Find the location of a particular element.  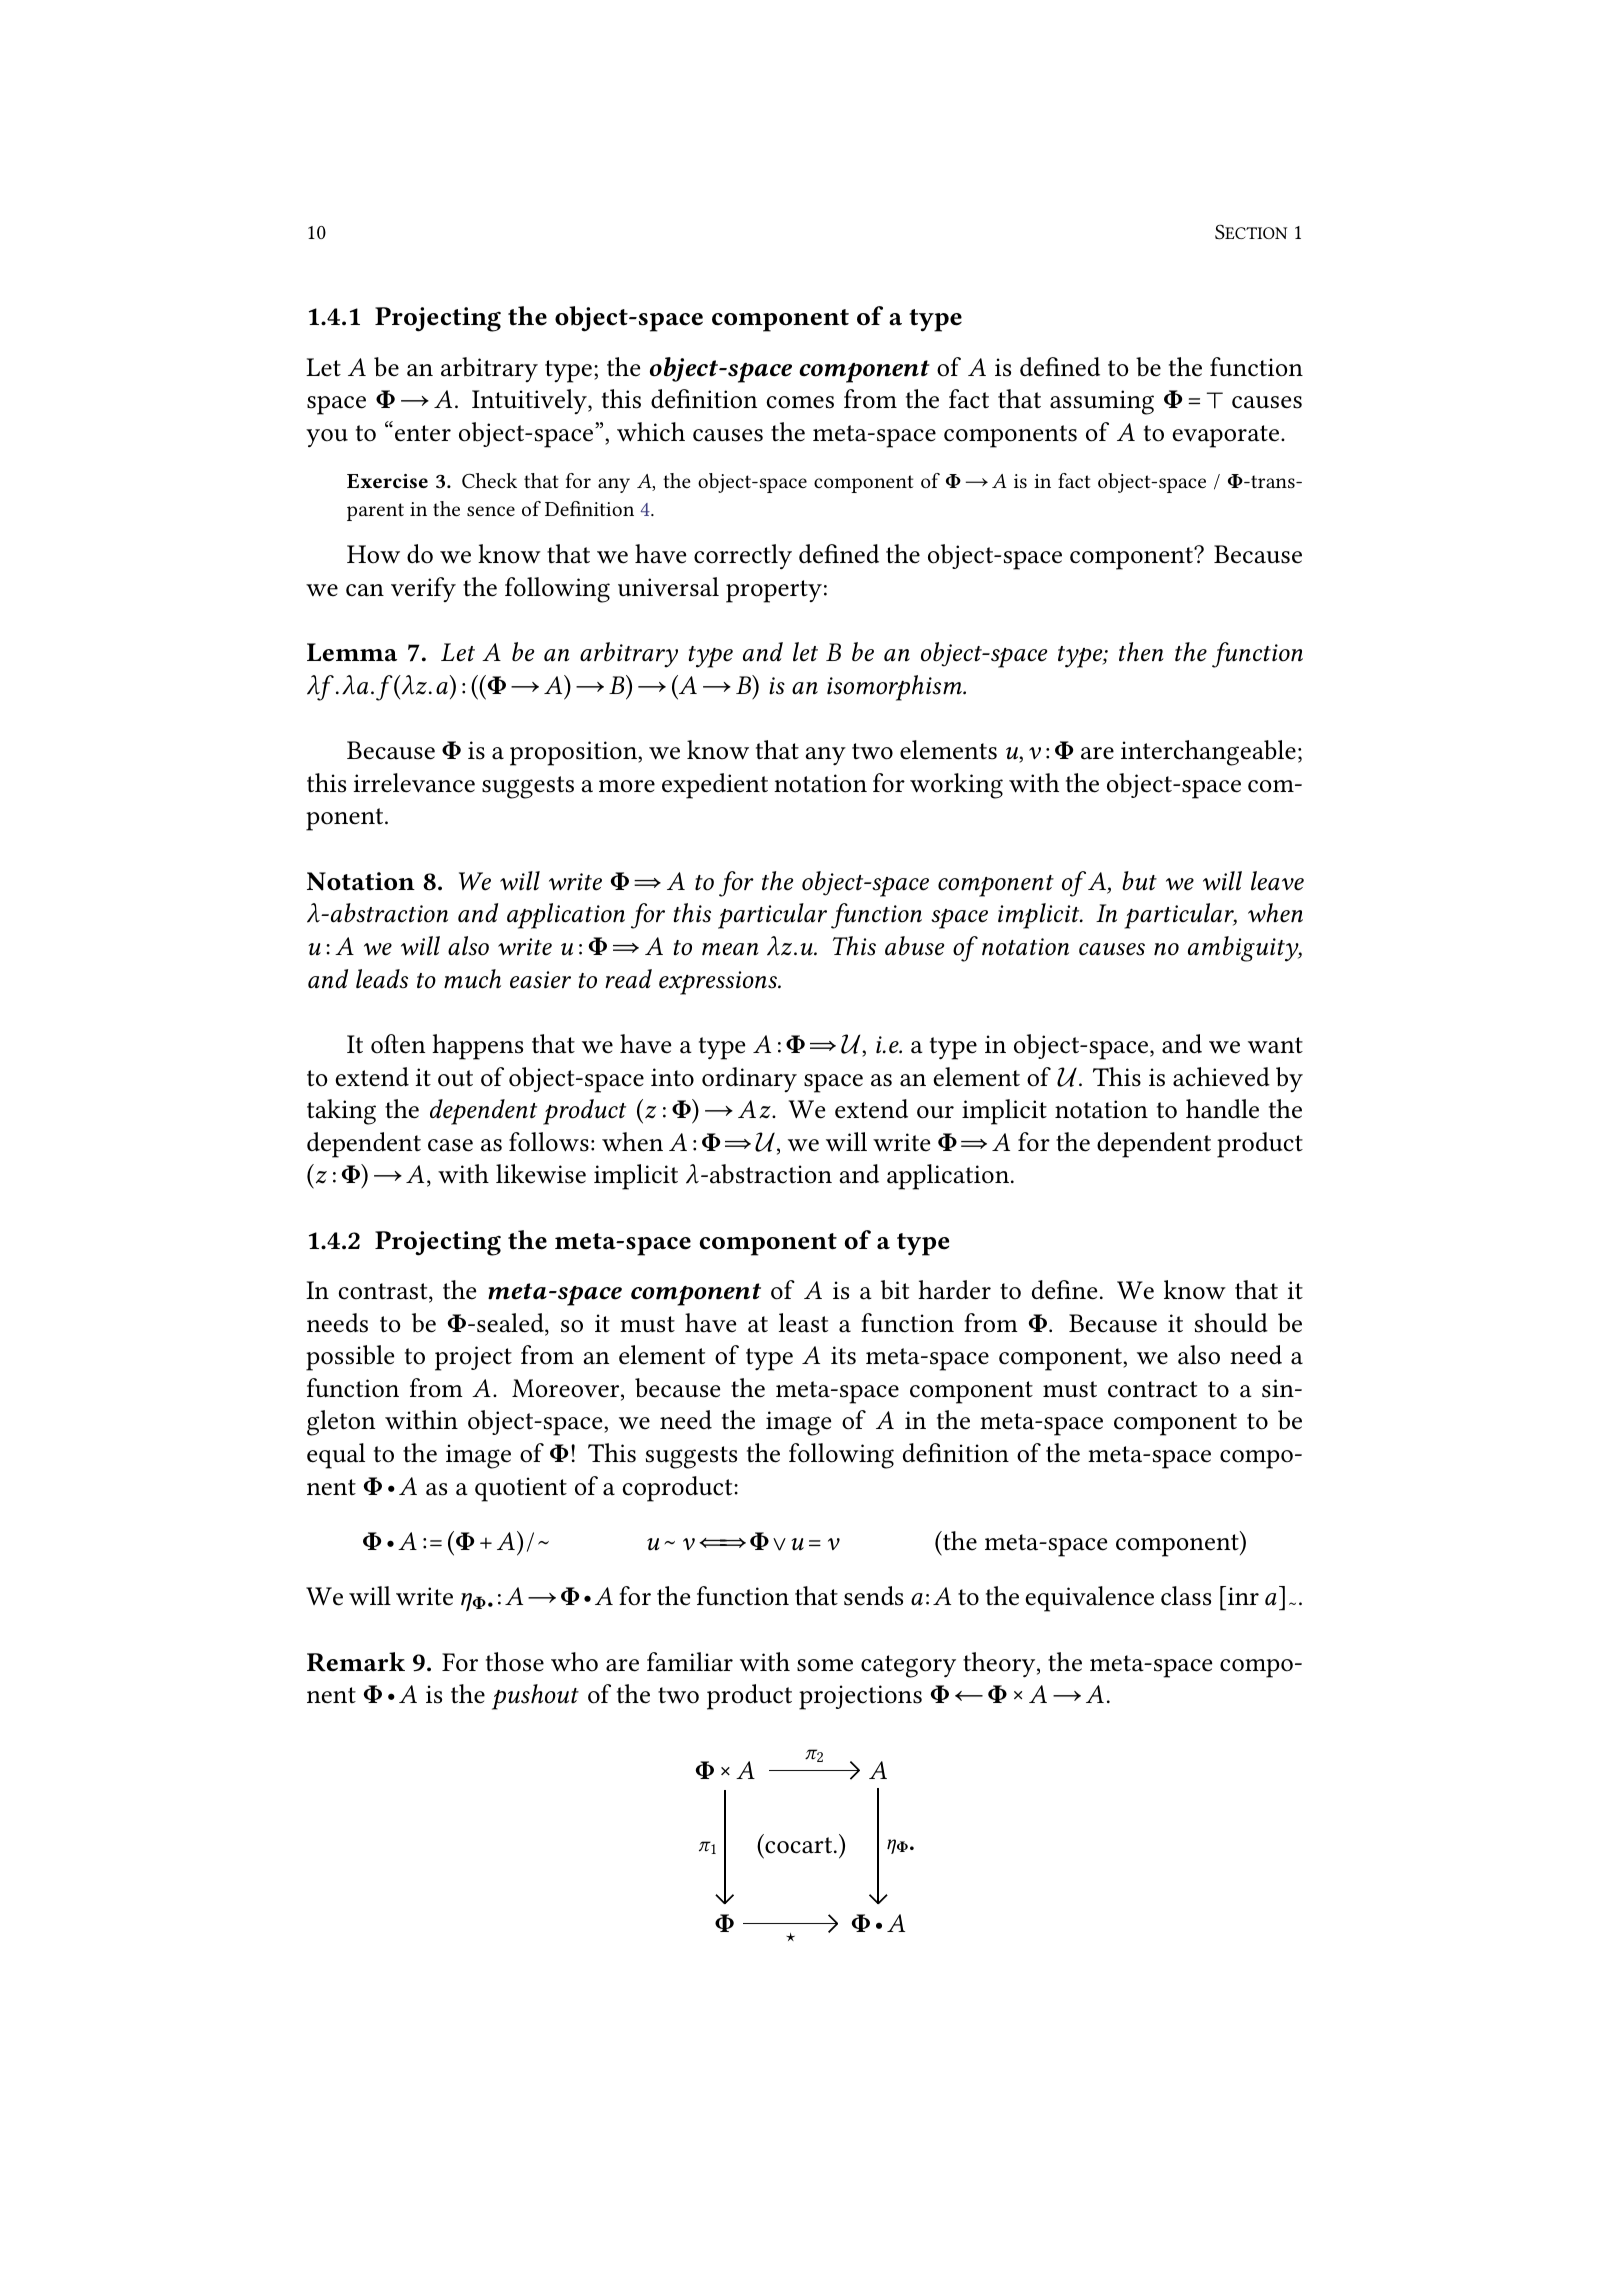

some is located at coordinates (825, 1665).
